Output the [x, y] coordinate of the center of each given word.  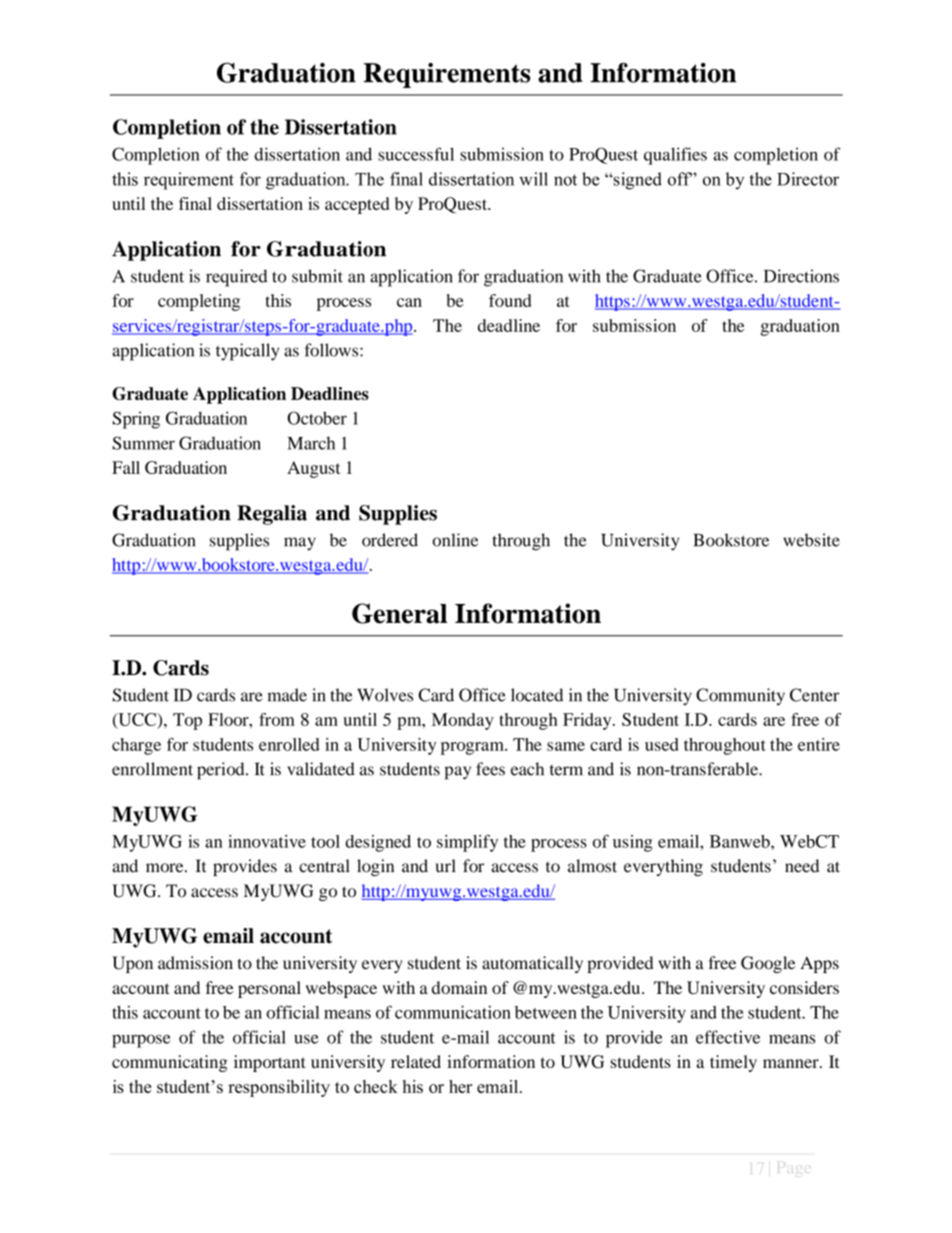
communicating [170, 1063]
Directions [801, 276]
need [802, 866]
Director [808, 179]
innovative [267, 841]
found [510, 300]
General [399, 613]
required [237, 278]
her [461, 1086]
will [533, 179]
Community [740, 697]
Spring [136, 420]
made [287, 695]
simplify [467, 843]
